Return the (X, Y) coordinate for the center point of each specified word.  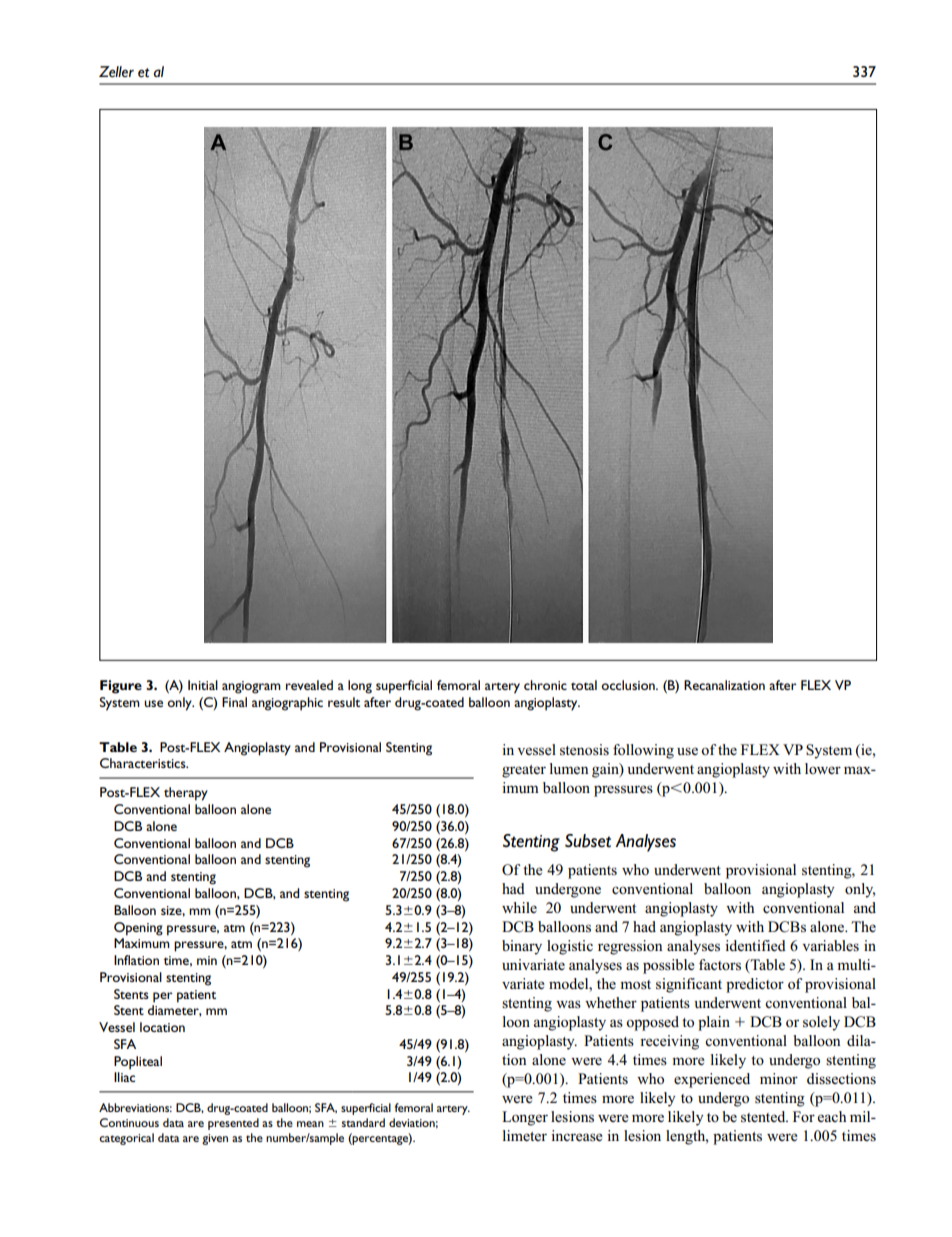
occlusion (629, 685)
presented (233, 1124)
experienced (712, 1080)
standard (363, 1122)
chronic (545, 685)
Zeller (116, 71)
